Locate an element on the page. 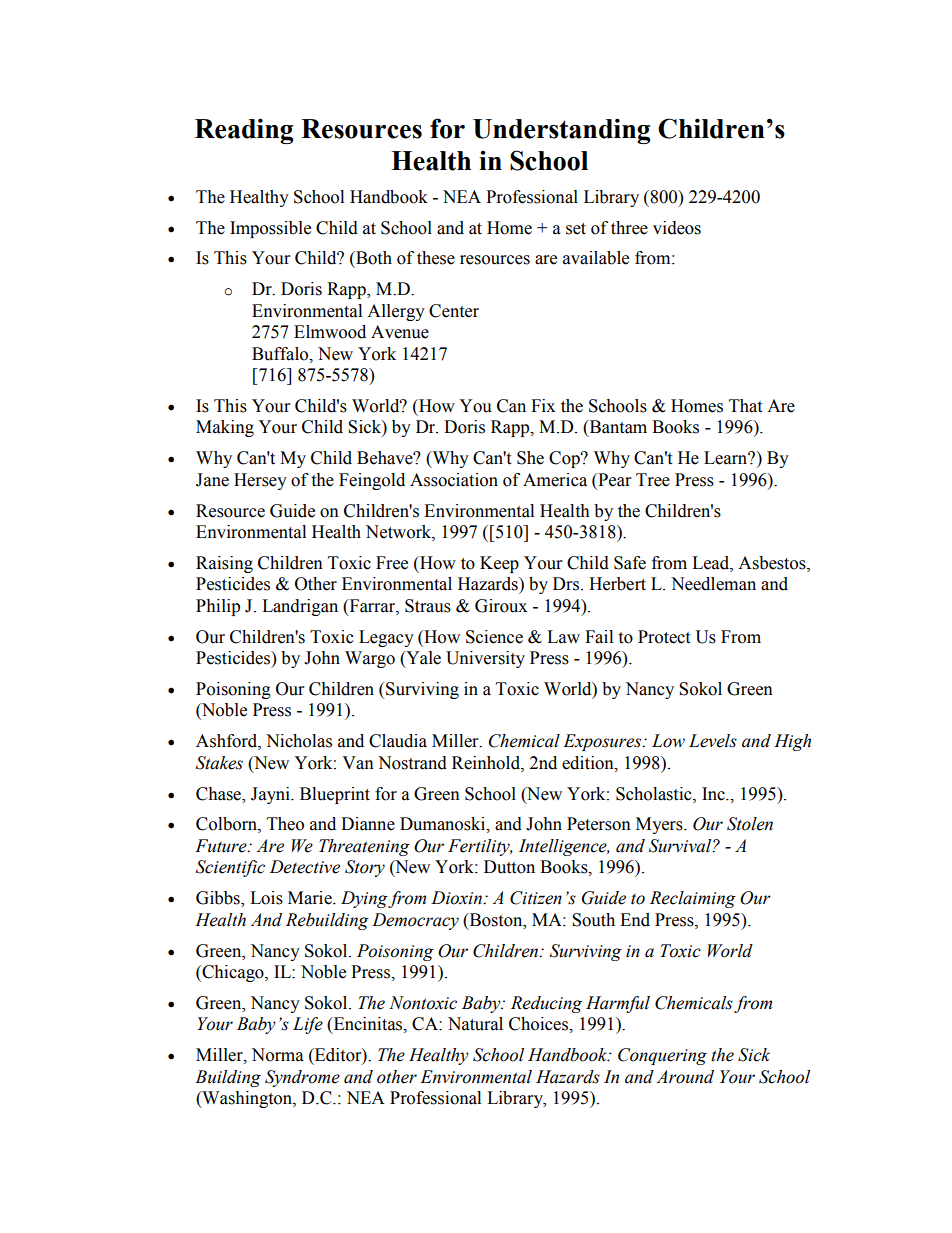 This document has height=1233, width=952. Philip is located at coordinates (218, 607).
